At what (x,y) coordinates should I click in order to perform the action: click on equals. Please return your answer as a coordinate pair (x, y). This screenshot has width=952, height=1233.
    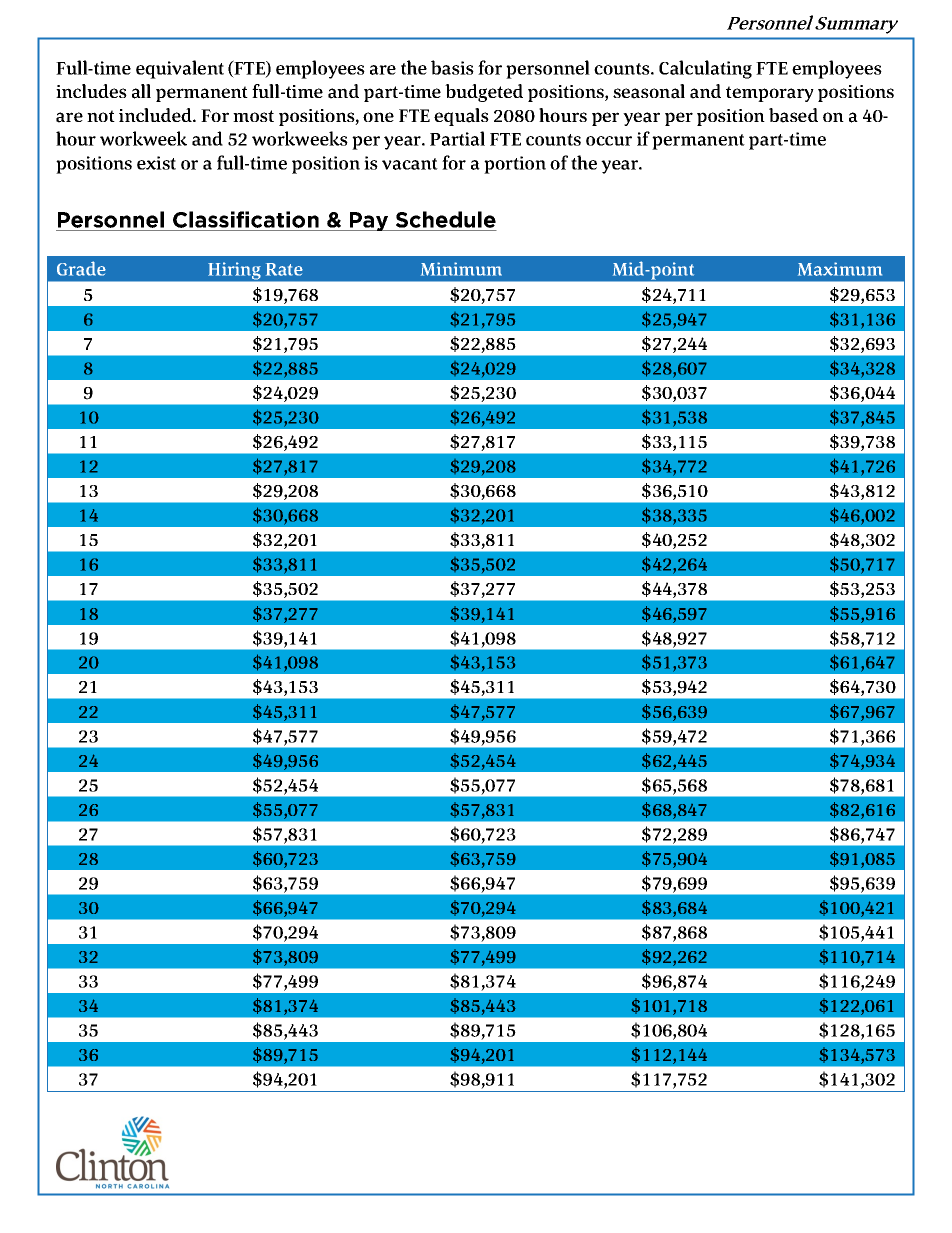
    Looking at the image, I should click on (461, 117).
